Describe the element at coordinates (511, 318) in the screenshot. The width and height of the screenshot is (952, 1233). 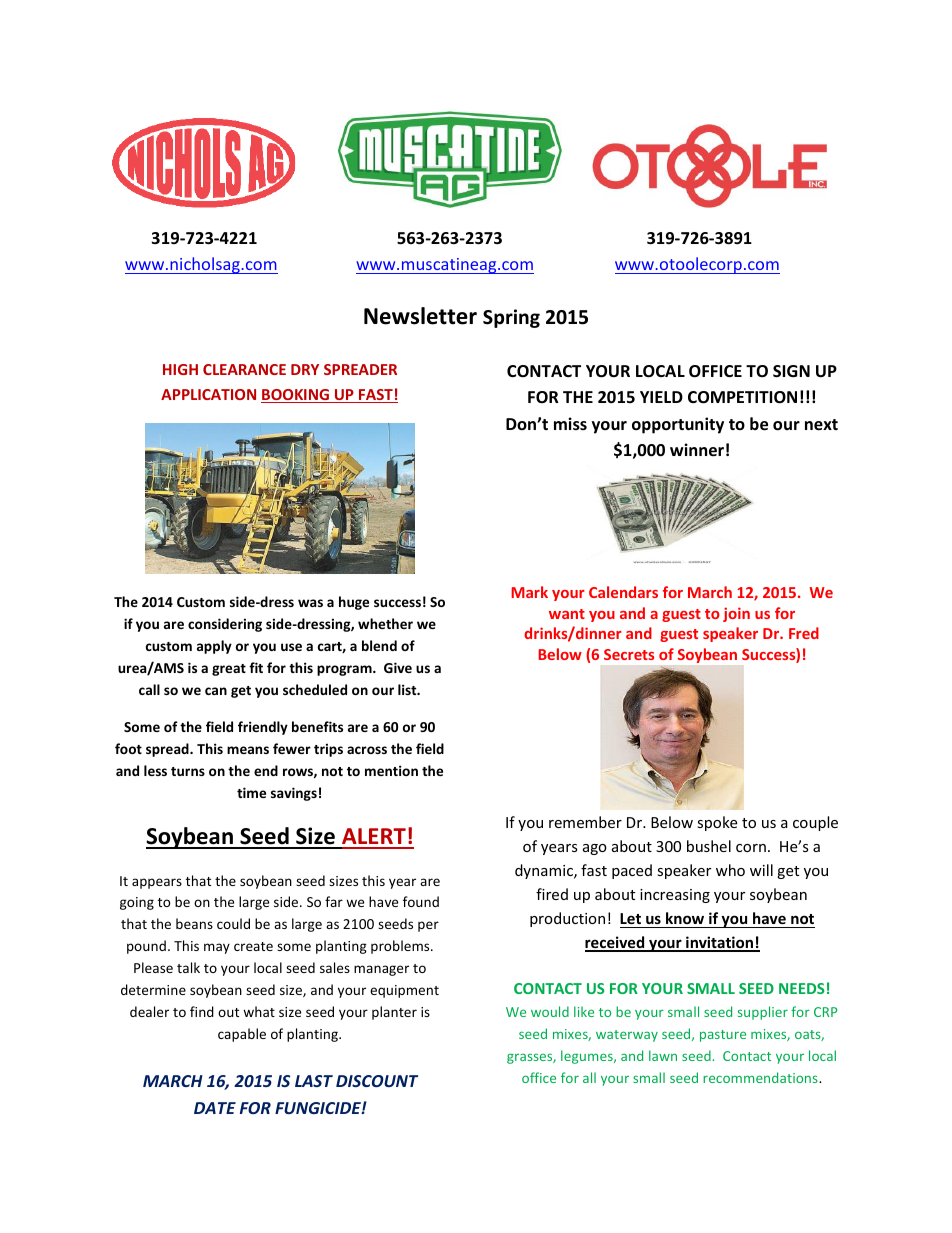
I see `Spring` at that location.
